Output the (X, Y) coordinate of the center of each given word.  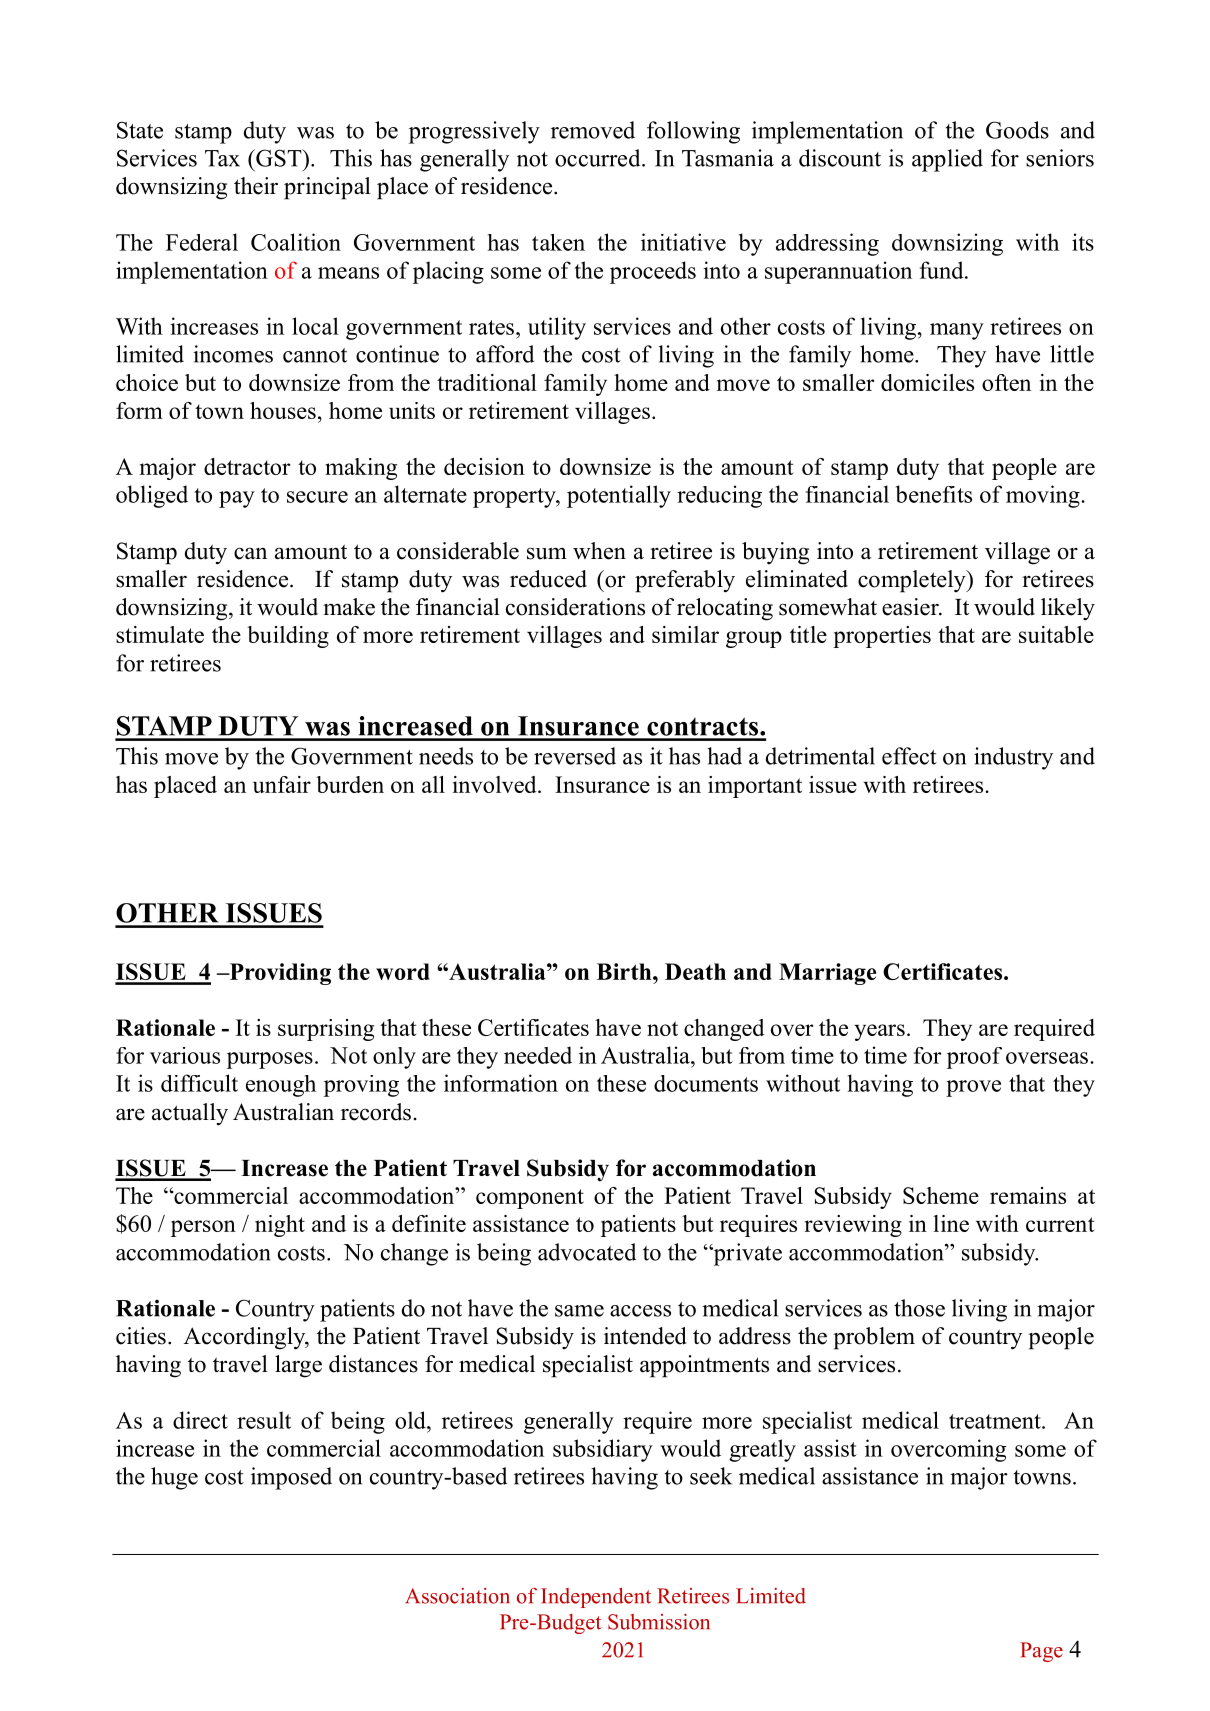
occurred (599, 158)
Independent (596, 1598)
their (256, 186)
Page (1041, 1652)
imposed (291, 1478)
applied (947, 160)
